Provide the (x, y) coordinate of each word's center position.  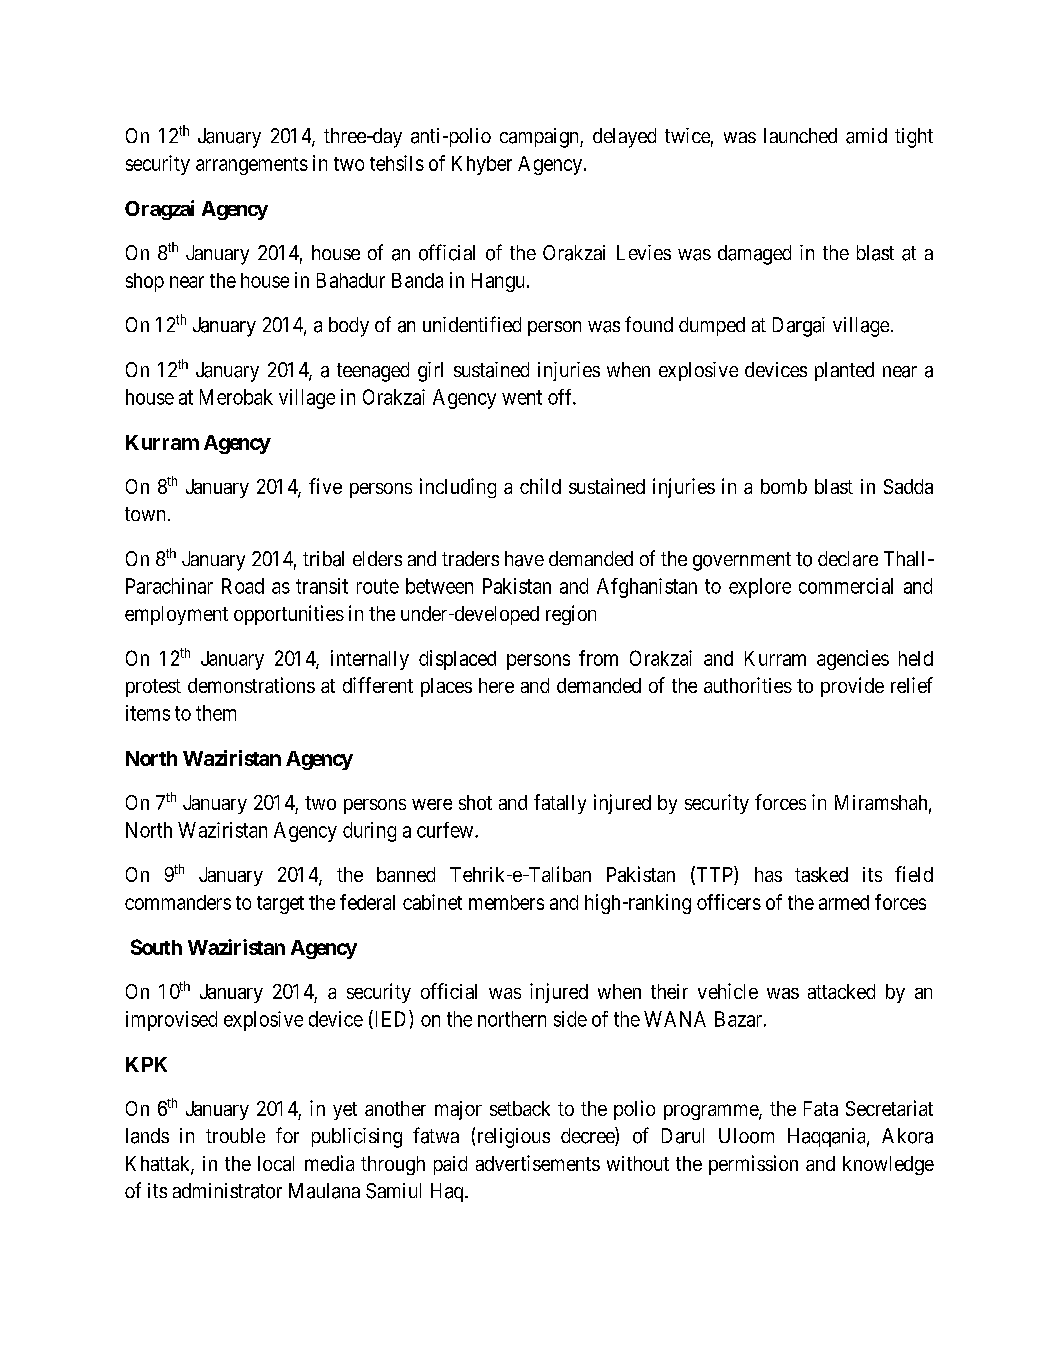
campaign (540, 138)
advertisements (538, 1163)
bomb (784, 486)
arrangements (252, 166)
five (325, 486)
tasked (821, 874)
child (540, 486)
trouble (235, 1135)
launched (800, 135)
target (280, 905)
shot (475, 802)
